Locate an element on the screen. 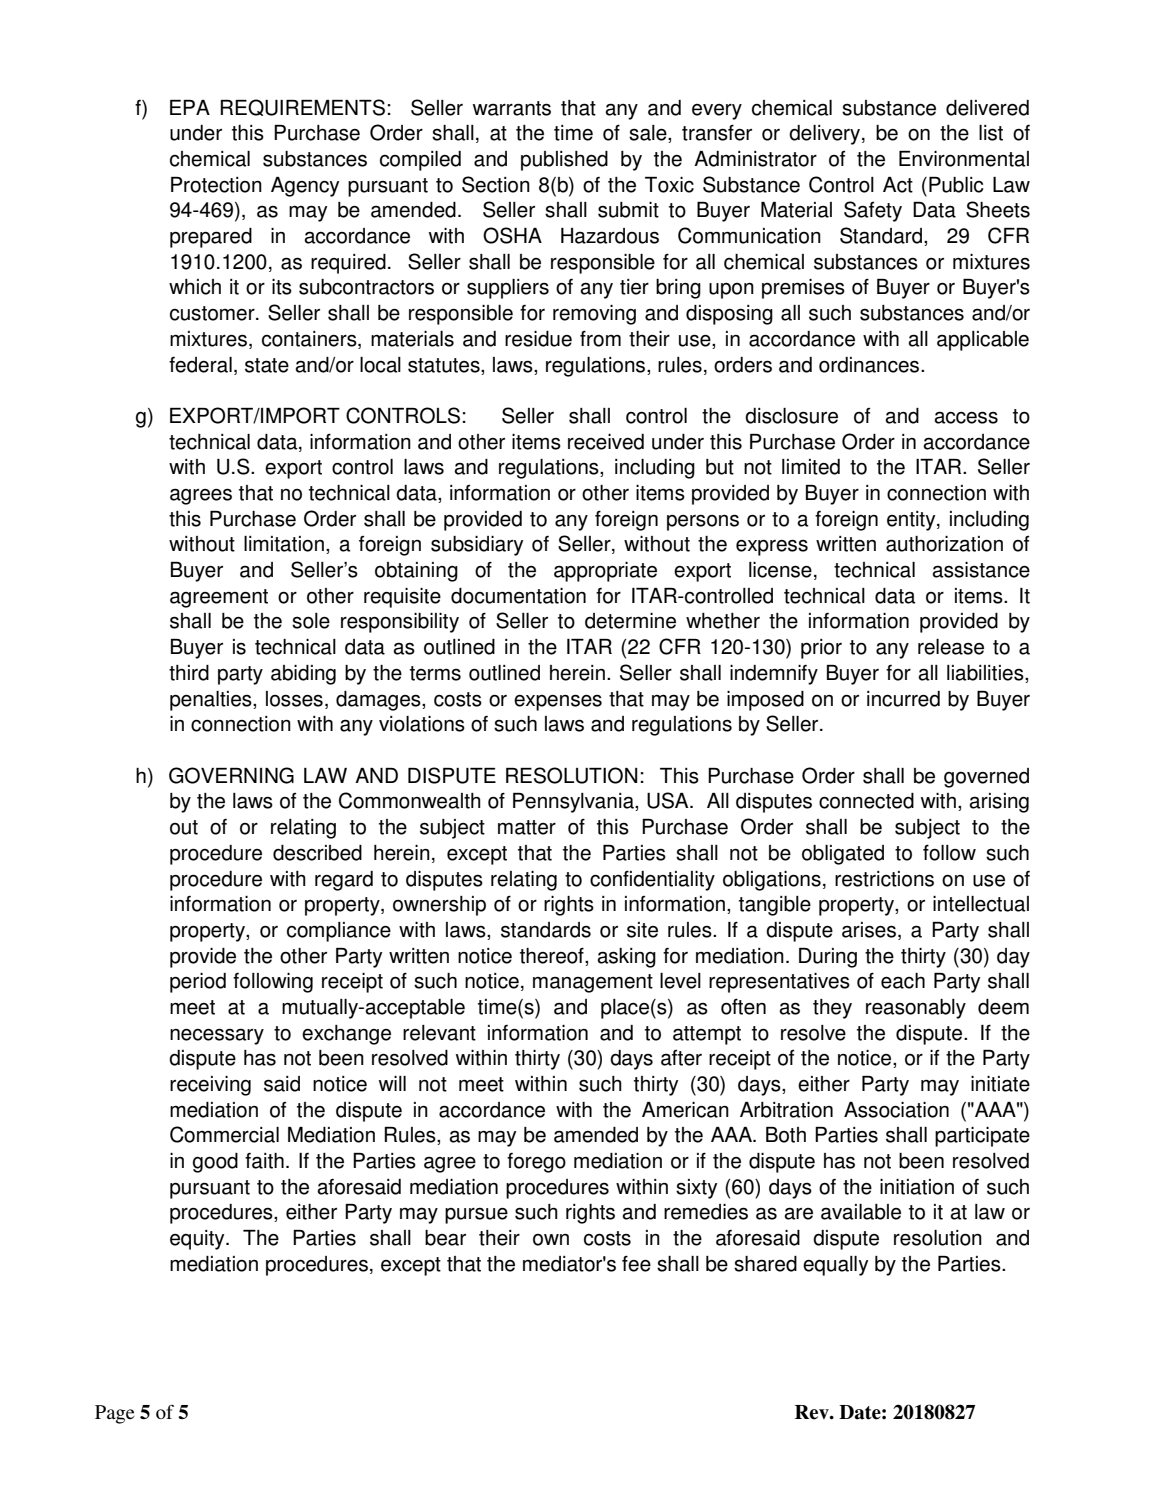 The width and height of the screenshot is (1152, 1491). federal is located at coordinates (200, 365).
